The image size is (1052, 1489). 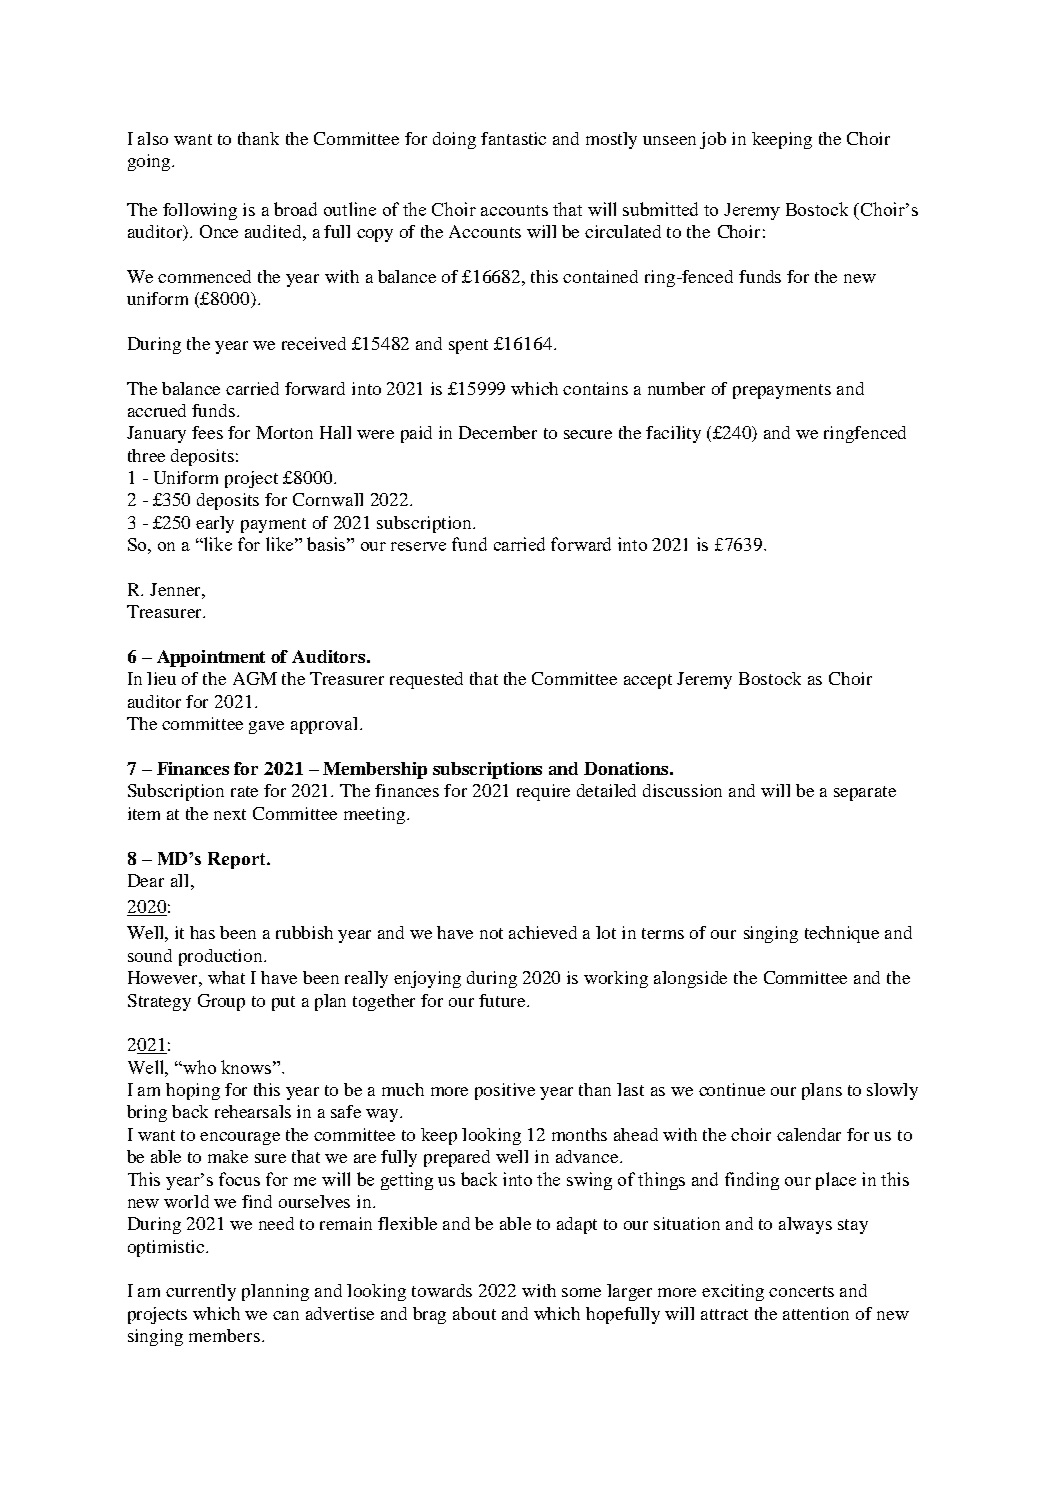 I want to click on December, so click(x=498, y=432).
